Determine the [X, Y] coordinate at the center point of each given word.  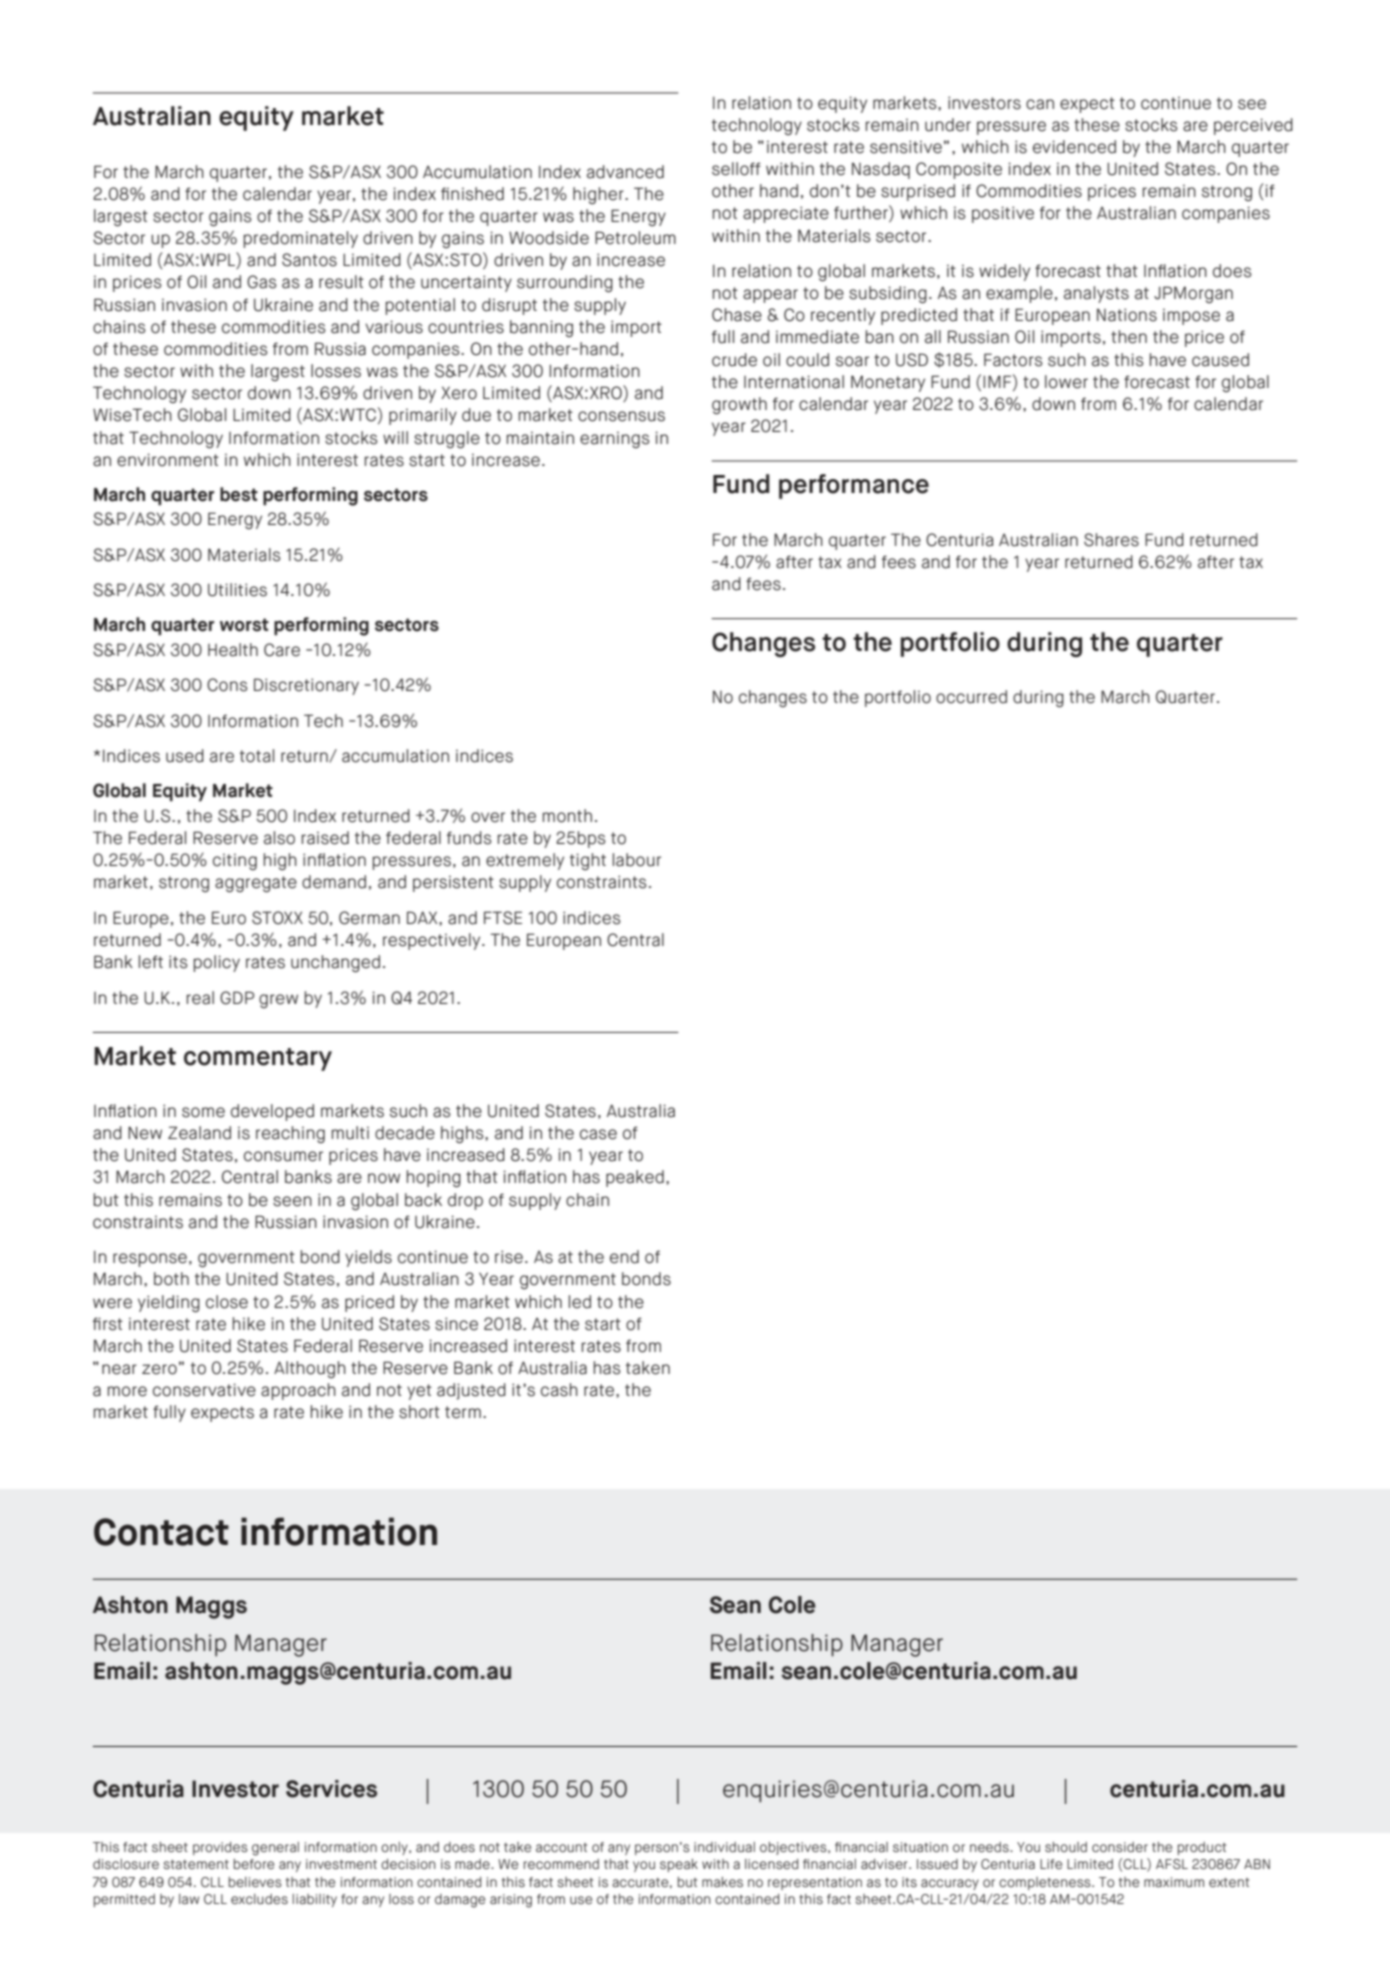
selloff [736, 169]
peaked [635, 1178]
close [227, 1302]
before [254, 1864]
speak [679, 1865]
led [580, 1302]
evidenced [1074, 147]
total [257, 756]
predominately [301, 239]
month [567, 816]
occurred [971, 697]
